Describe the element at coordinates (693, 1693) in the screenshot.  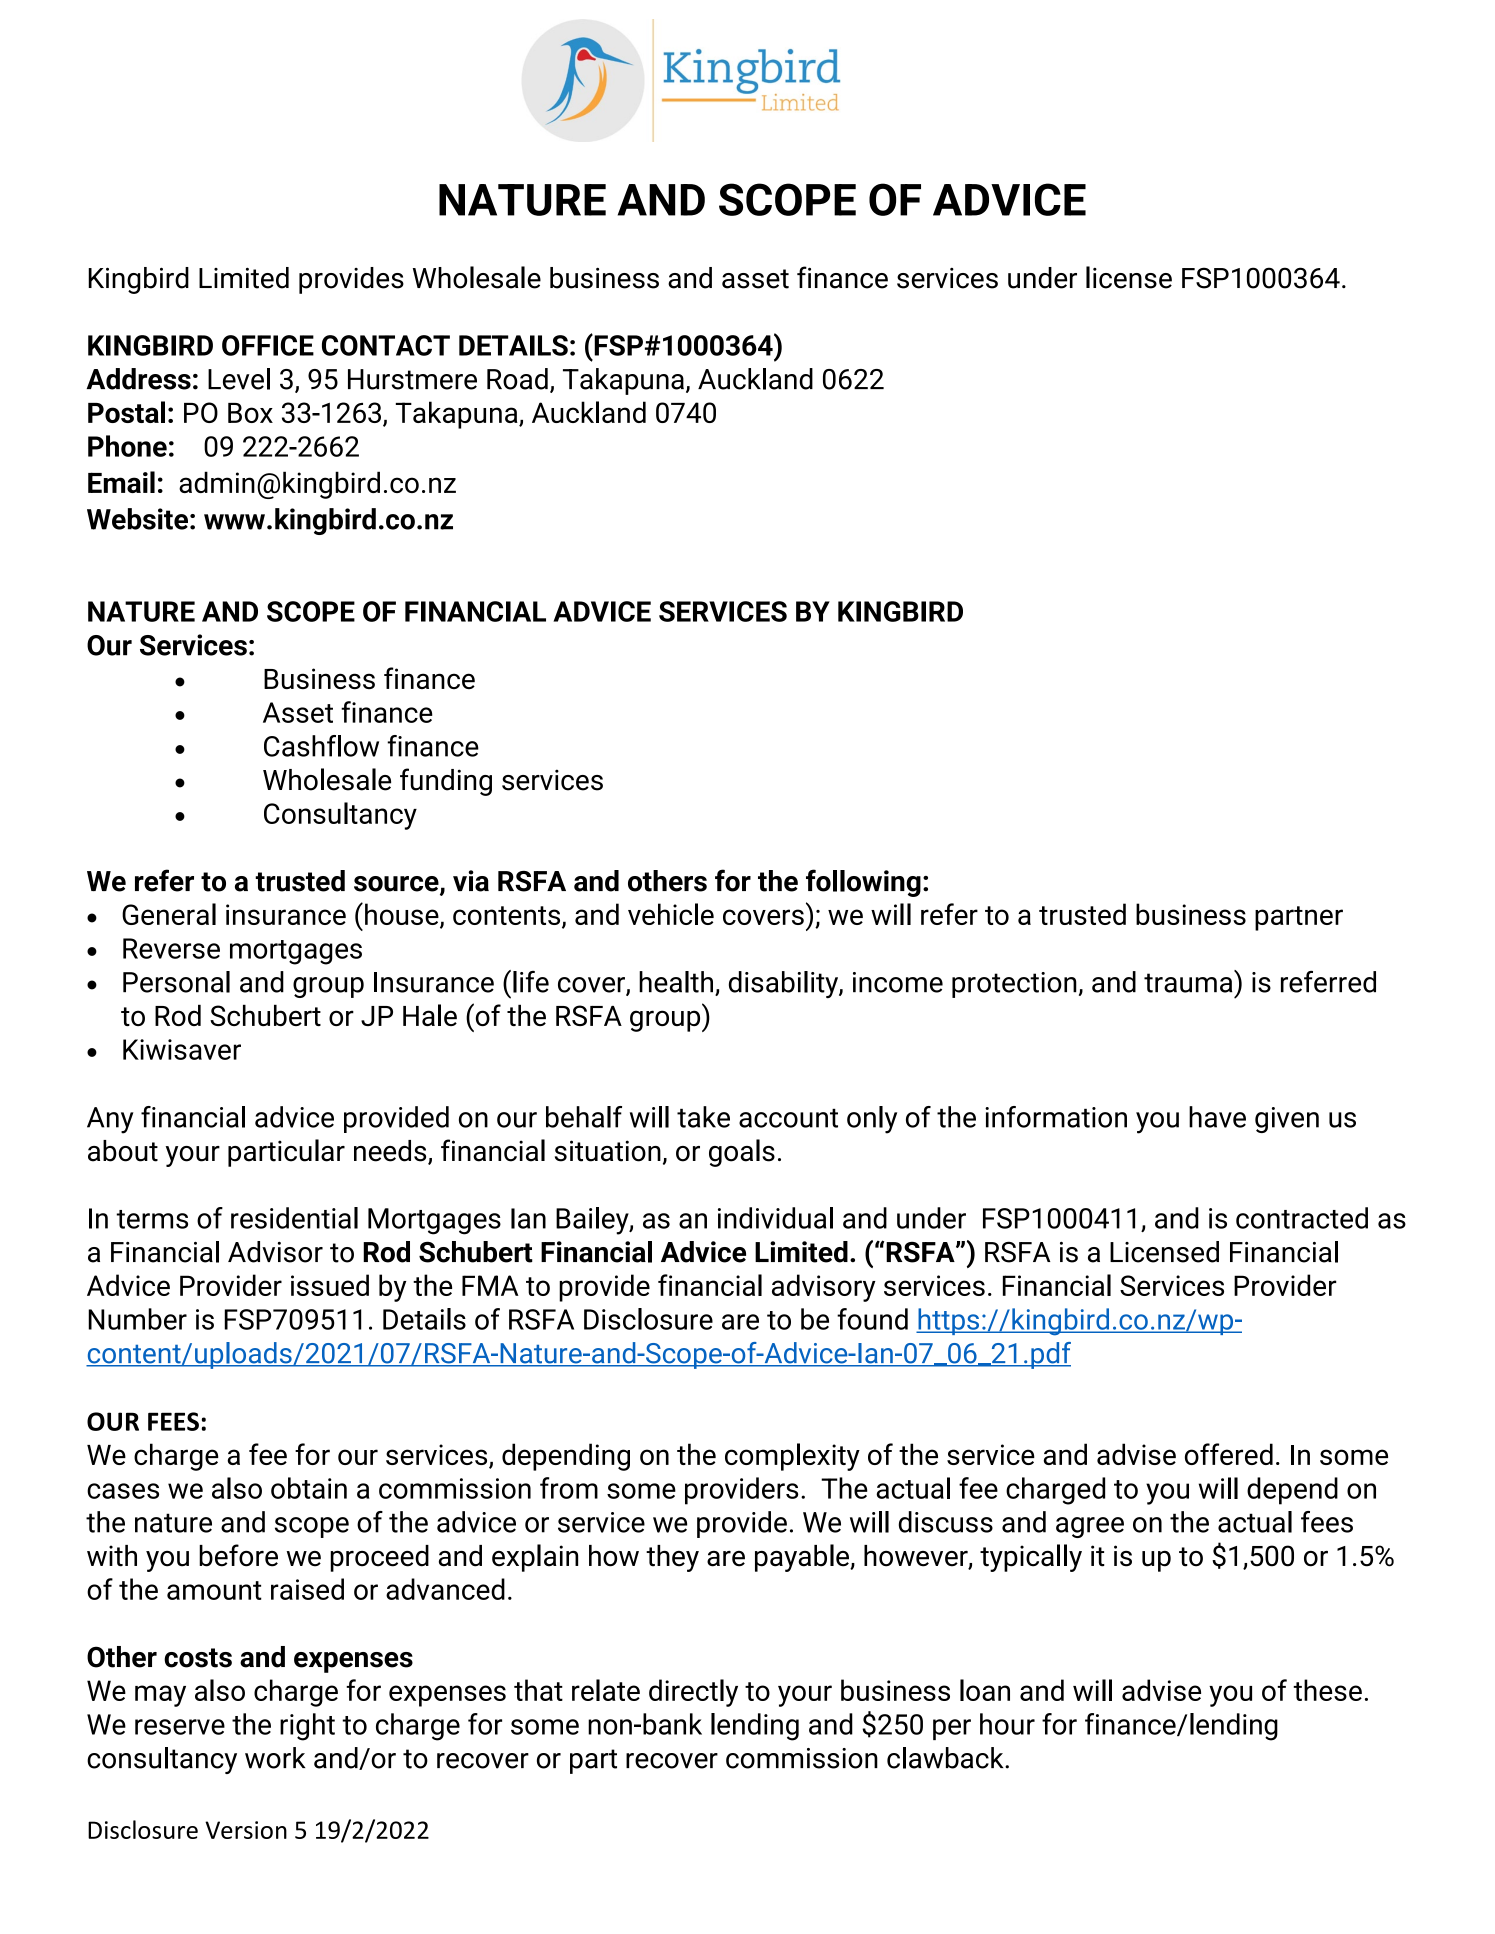
I see `directly` at that location.
